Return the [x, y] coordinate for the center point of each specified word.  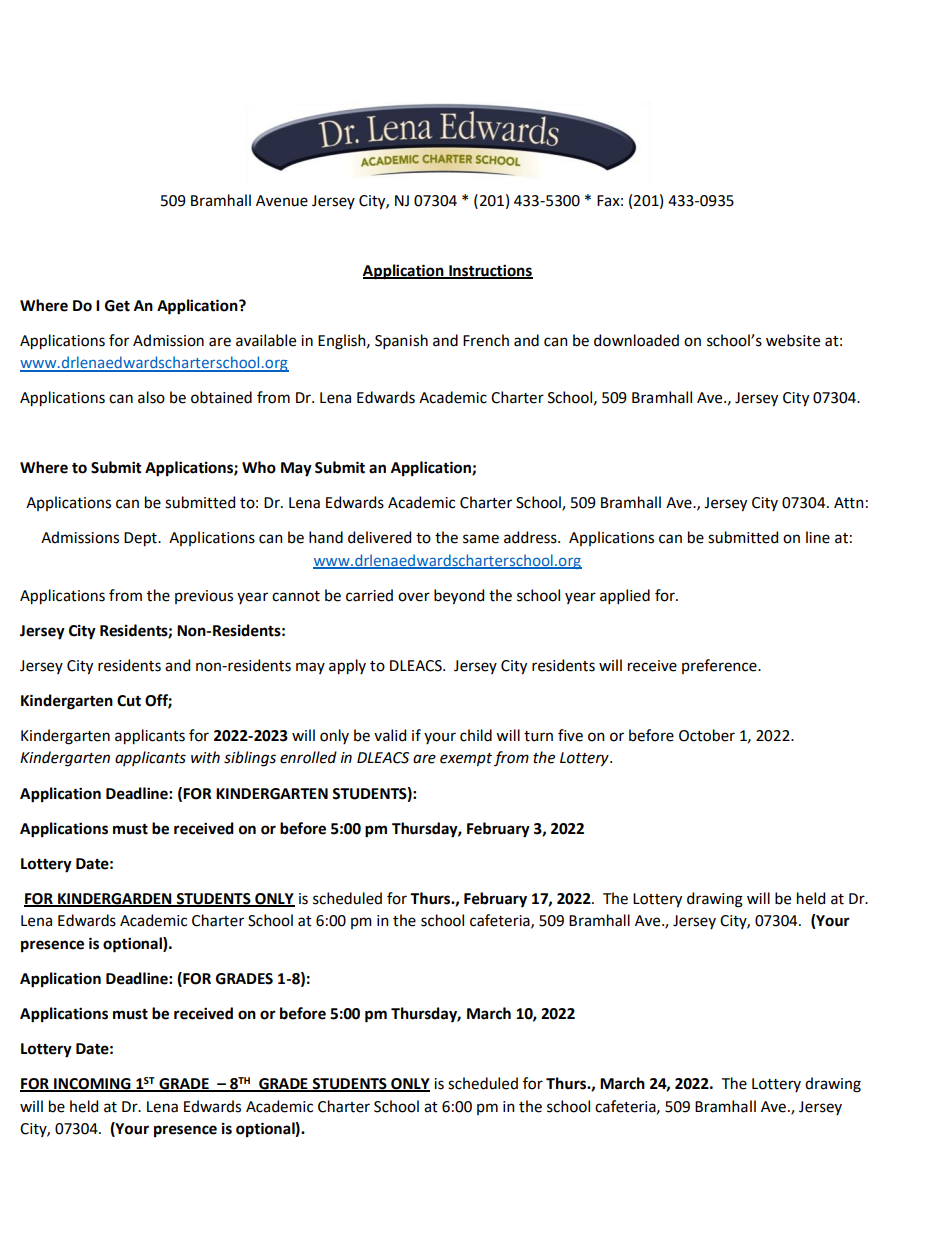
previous [204, 597]
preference [720, 666]
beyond [459, 597]
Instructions [490, 271]
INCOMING [92, 1085]
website [793, 340]
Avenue [282, 201]
